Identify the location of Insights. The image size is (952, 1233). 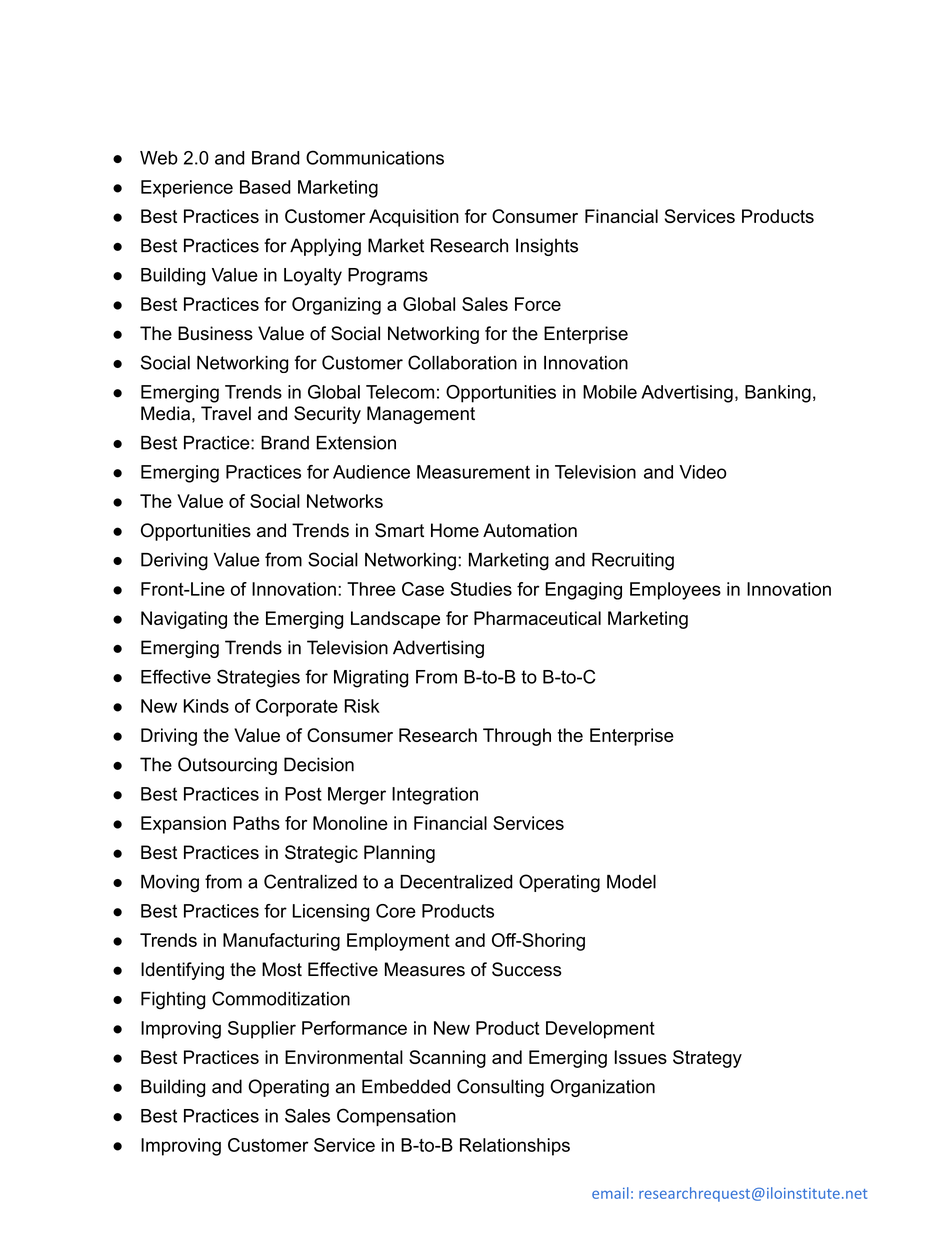
(547, 247).
